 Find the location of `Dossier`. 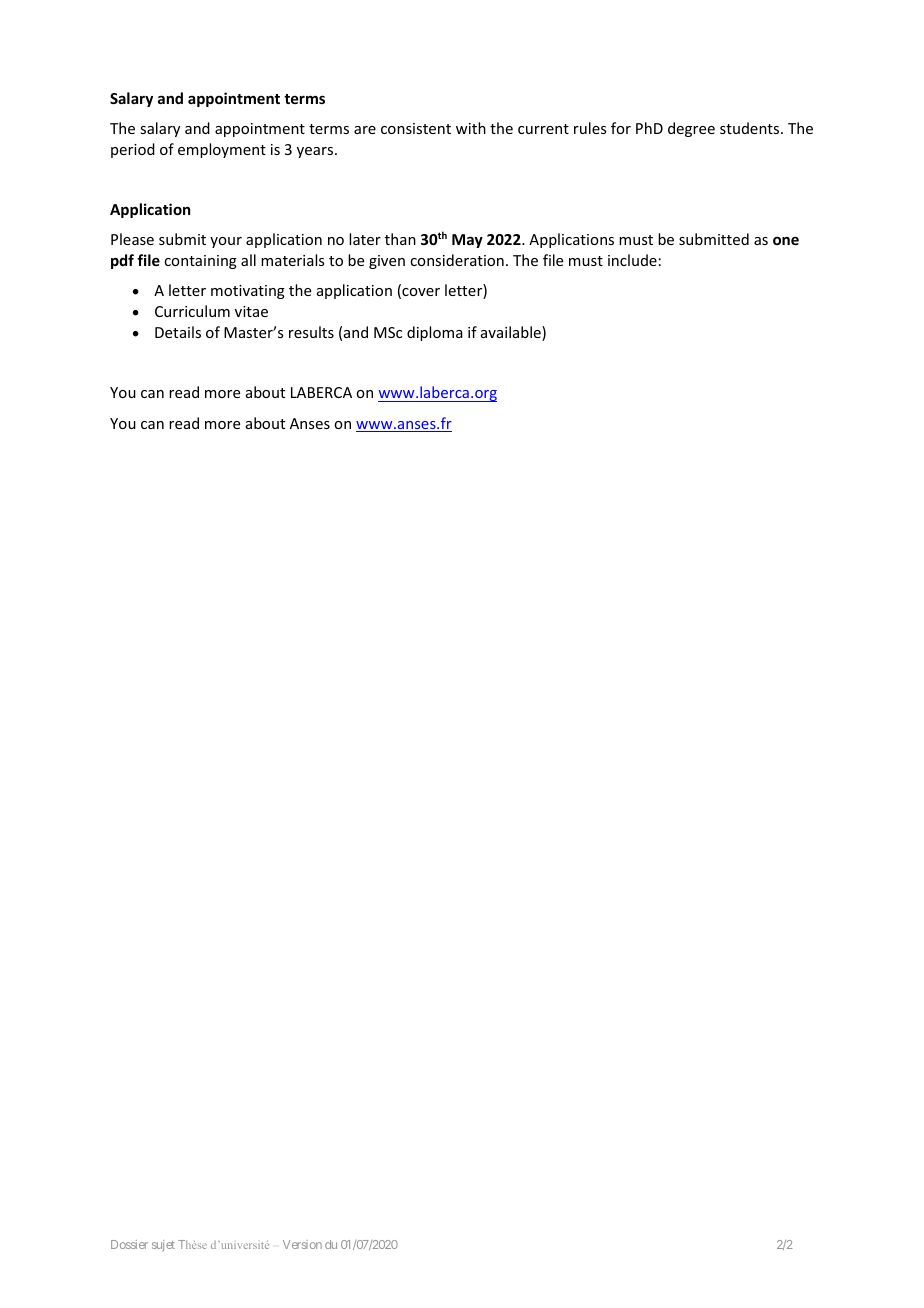

Dossier is located at coordinates (129, 1244).
